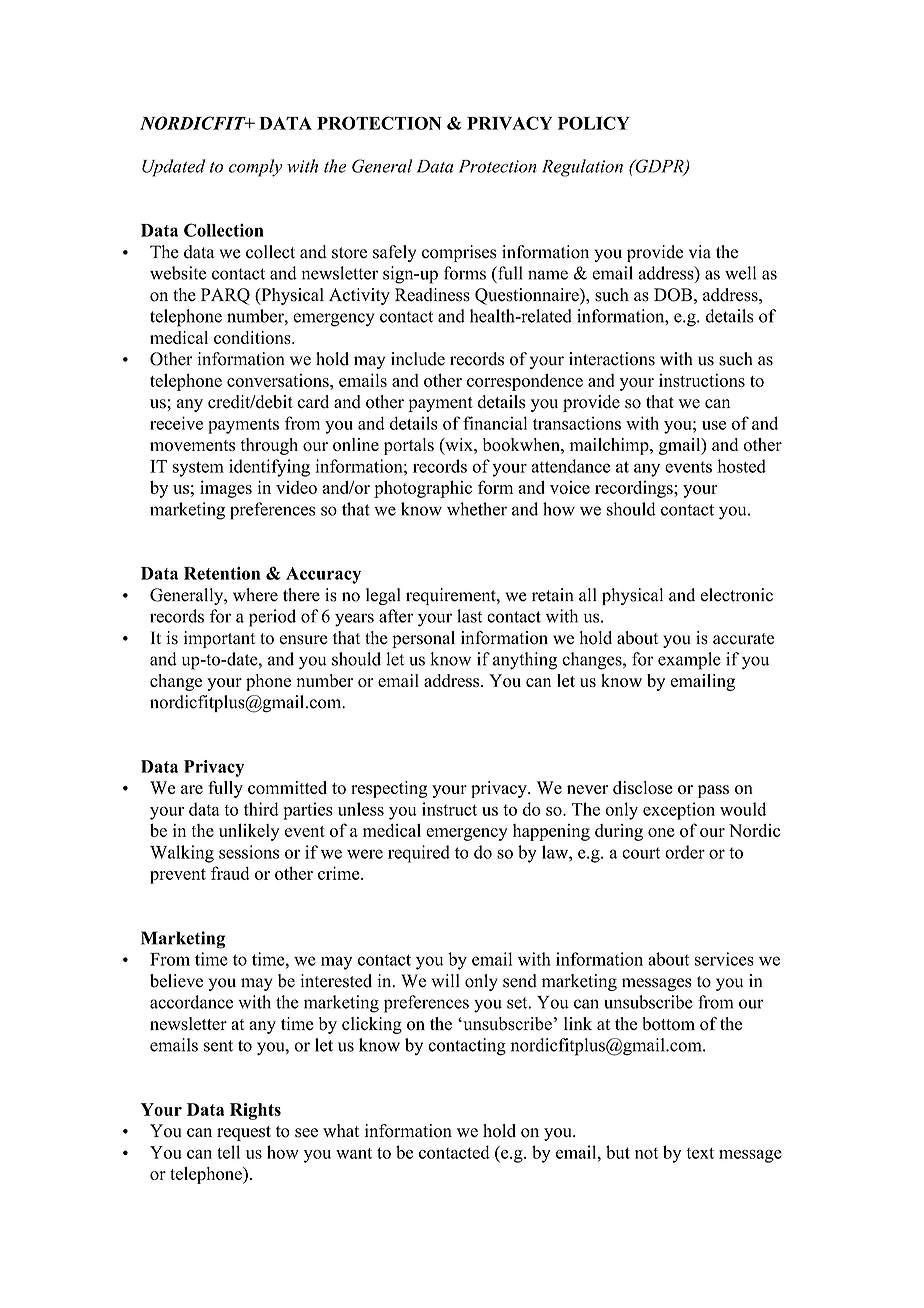 The height and width of the document is (1308, 924). Describe the element at coordinates (418, 359) in the document. I see `include` at that location.
